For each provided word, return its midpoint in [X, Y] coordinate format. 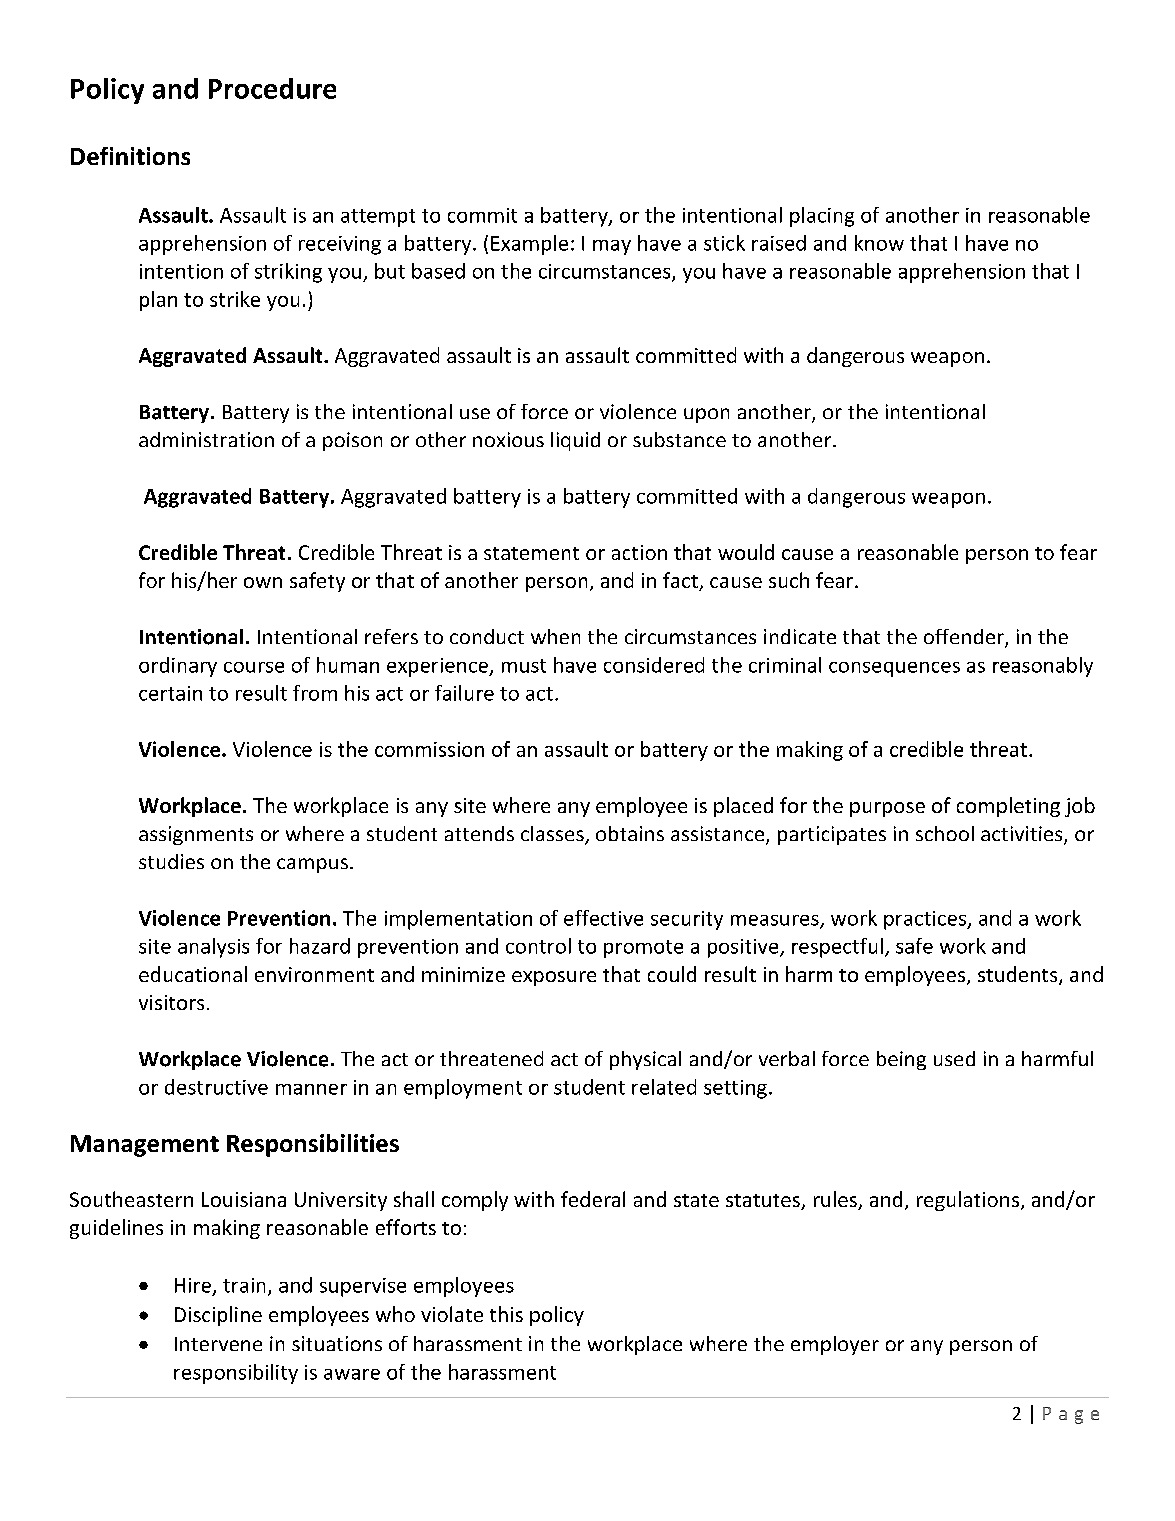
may [612, 247]
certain [170, 693]
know [879, 243]
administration [206, 439]
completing [1008, 807]
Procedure [272, 88]
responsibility [236, 1374]
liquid [575, 441]
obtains [630, 833]
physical [645, 1060]
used [954, 1058]
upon [706, 415]
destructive [216, 1087]
